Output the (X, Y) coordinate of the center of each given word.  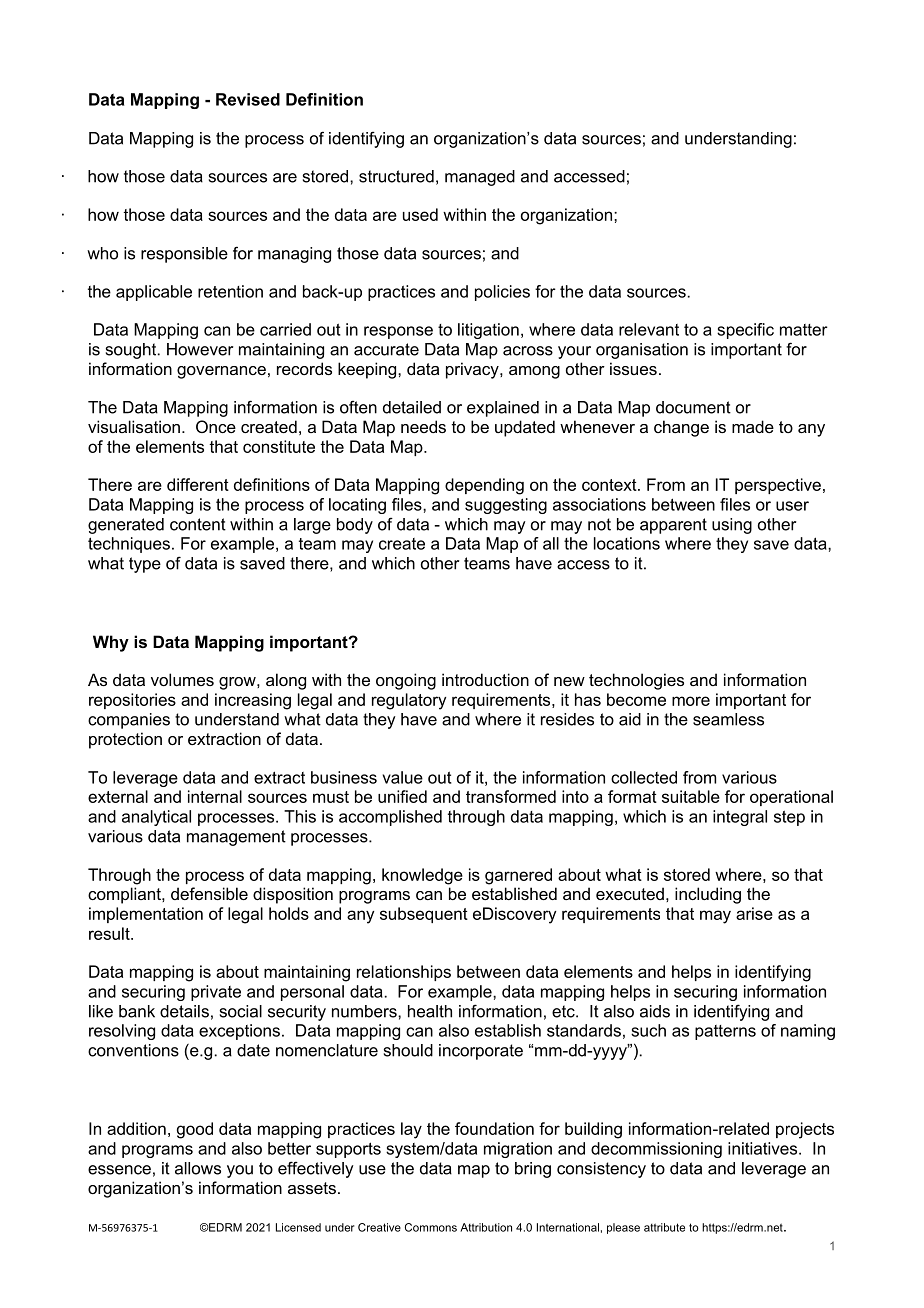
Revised (248, 99)
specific (745, 331)
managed (480, 178)
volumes (182, 679)
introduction (485, 679)
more (691, 701)
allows (198, 1168)
